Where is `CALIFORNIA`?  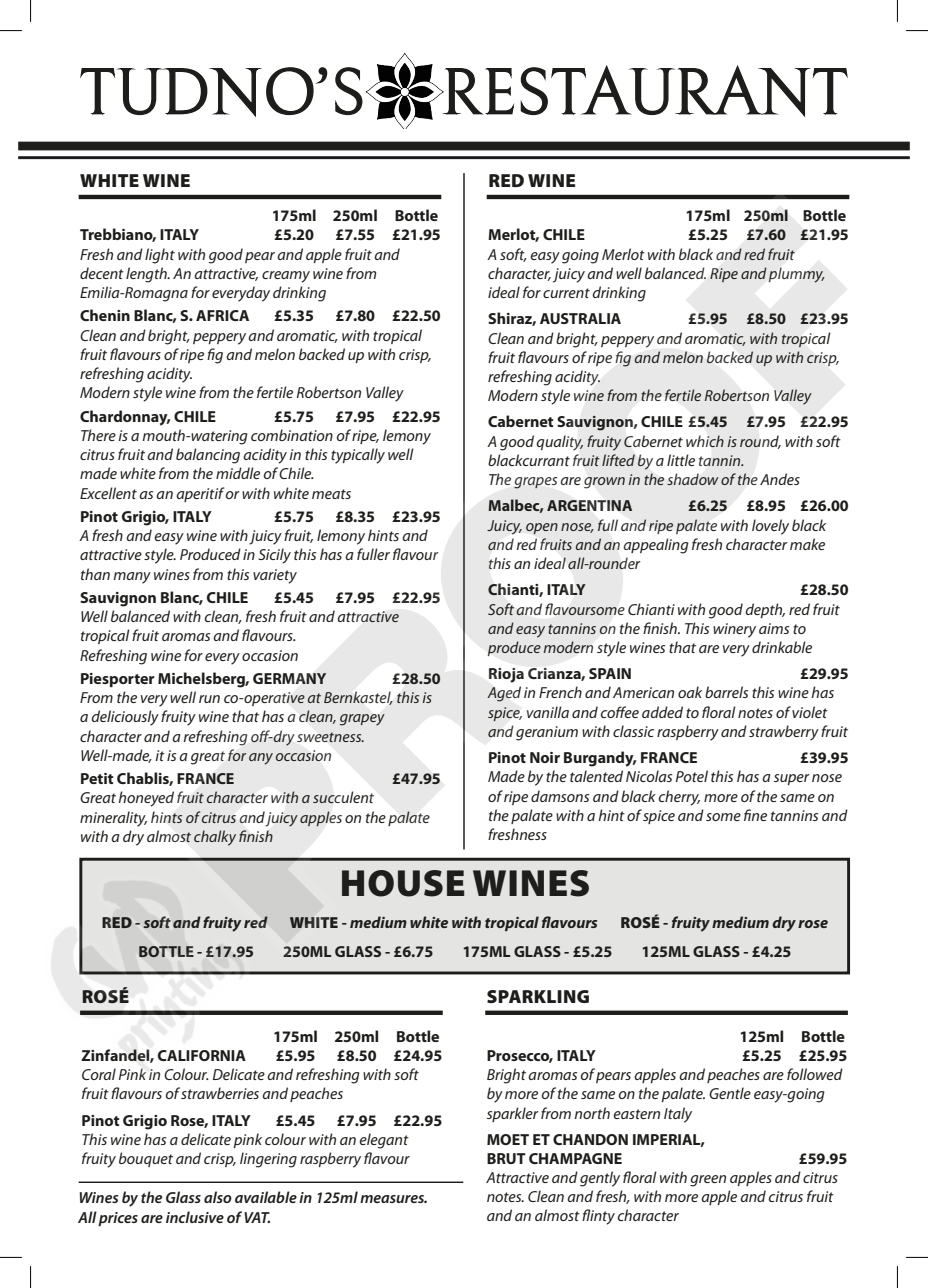
CALIFORNIA is located at coordinates (202, 1055).
